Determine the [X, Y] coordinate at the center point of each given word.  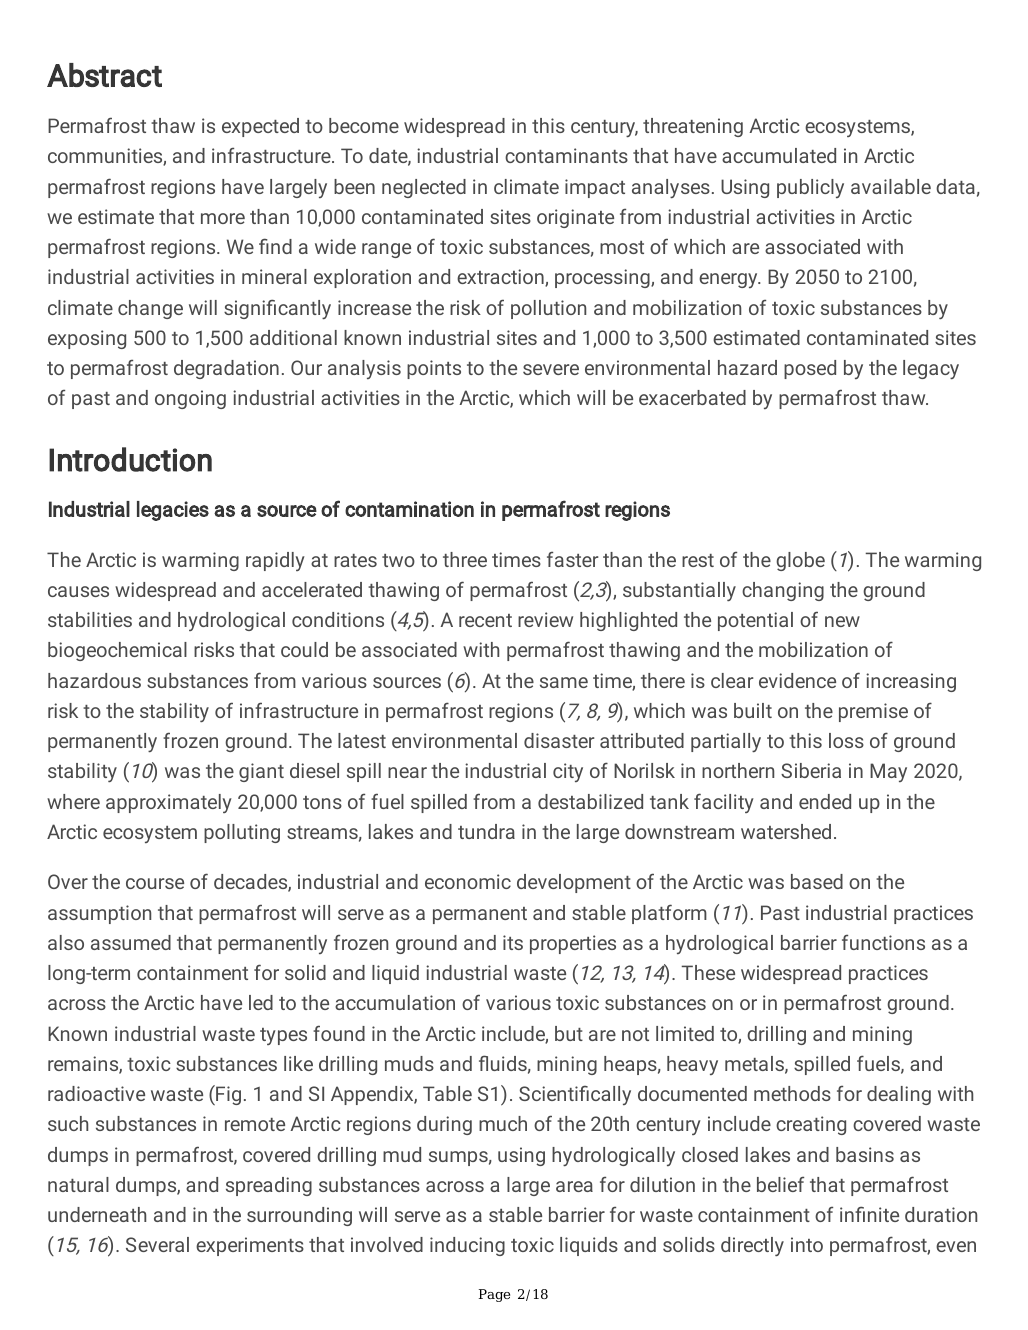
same [564, 682]
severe [551, 369]
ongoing [190, 399]
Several [157, 1244]
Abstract [104, 75]
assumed [131, 942]
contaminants [566, 155]
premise [873, 712]
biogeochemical [117, 651]
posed [810, 369]
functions [883, 942]
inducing [467, 1246]
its [513, 942]
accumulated [779, 155]
